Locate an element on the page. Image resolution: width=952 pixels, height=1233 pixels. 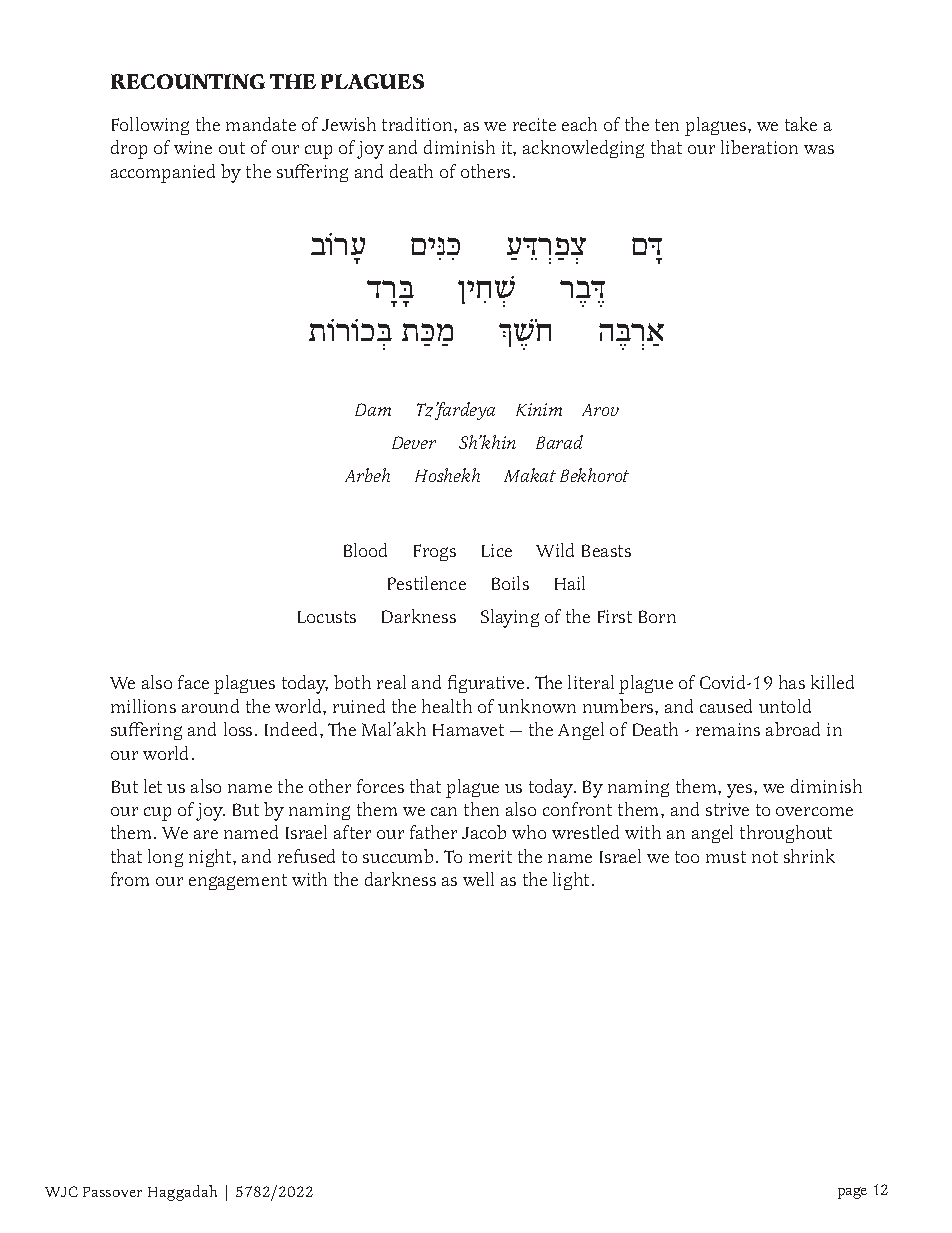
recite is located at coordinates (534, 124).
